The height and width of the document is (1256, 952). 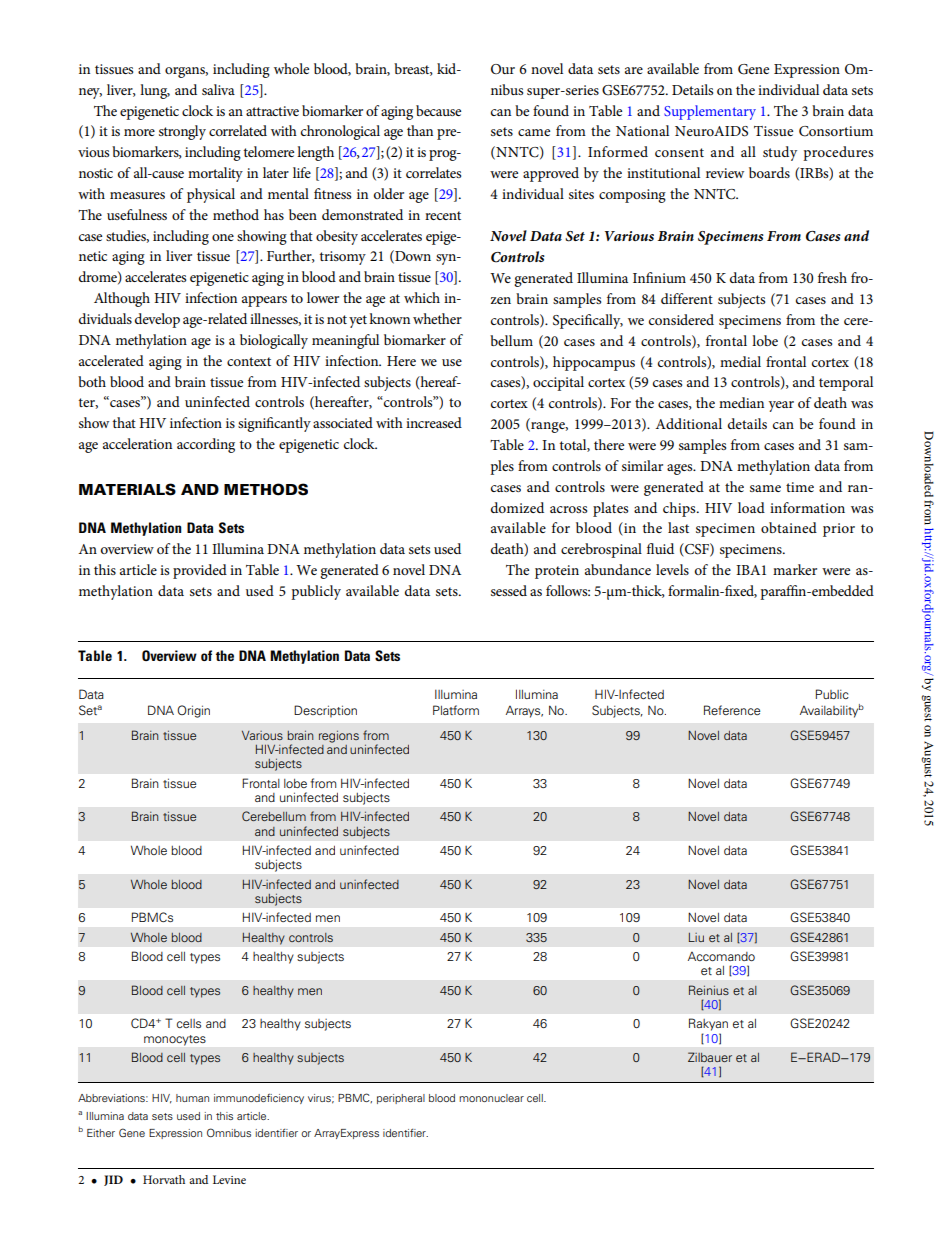 I want to click on protein, so click(x=557, y=572).
